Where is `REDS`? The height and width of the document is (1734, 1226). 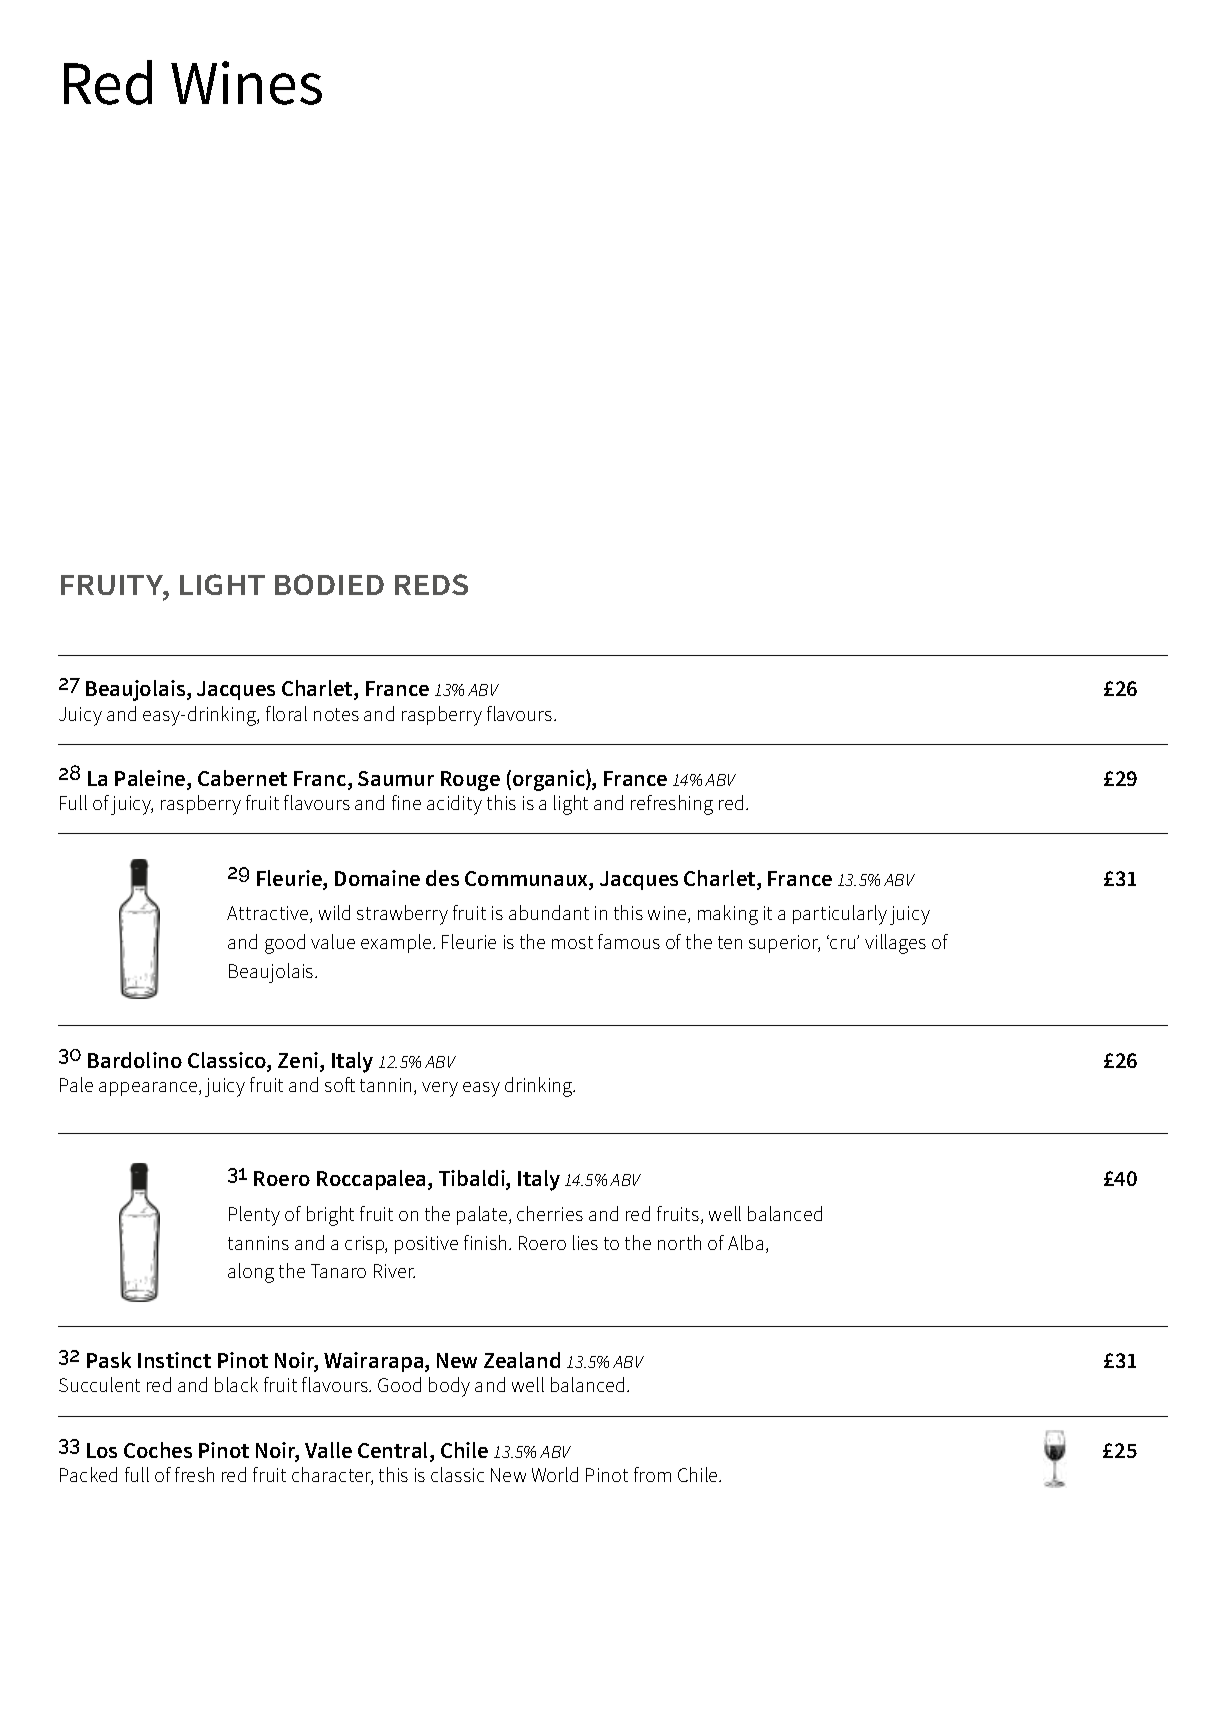 REDS is located at coordinates (431, 584).
